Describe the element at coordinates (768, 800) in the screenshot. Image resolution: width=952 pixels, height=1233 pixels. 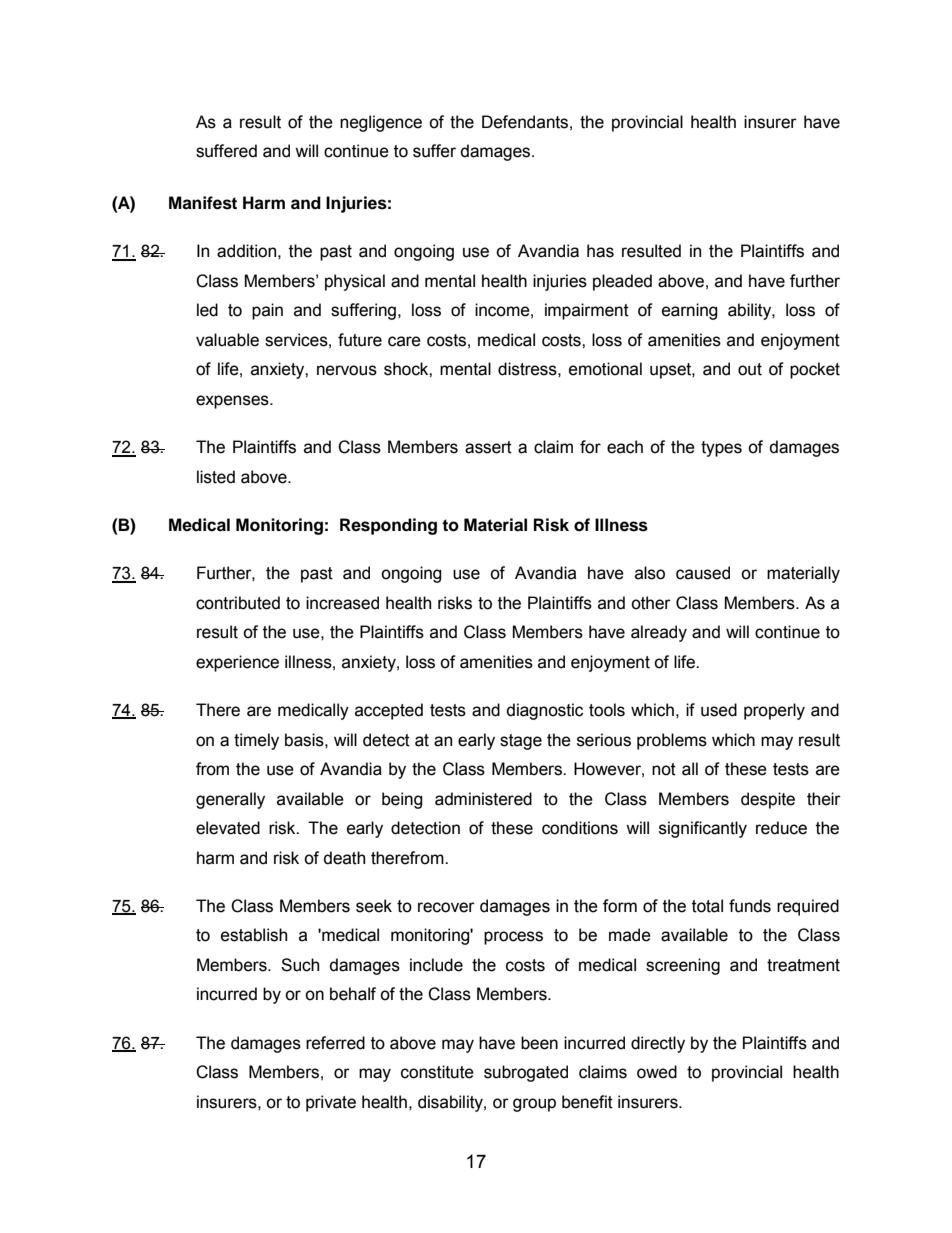
I see `despite` at that location.
